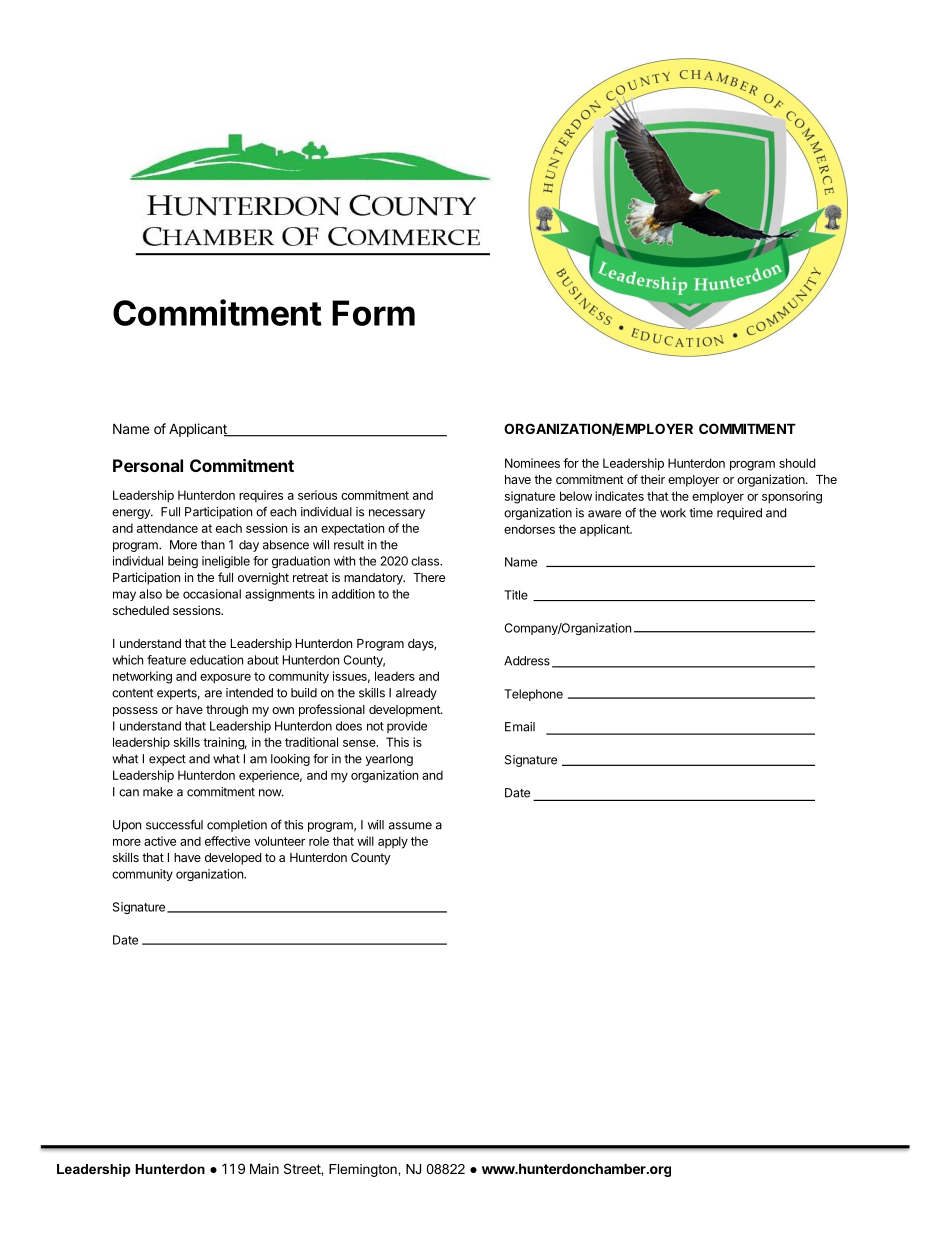  What do you see at coordinates (319, 841) in the page?
I see `role` at bounding box center [319, 841].
